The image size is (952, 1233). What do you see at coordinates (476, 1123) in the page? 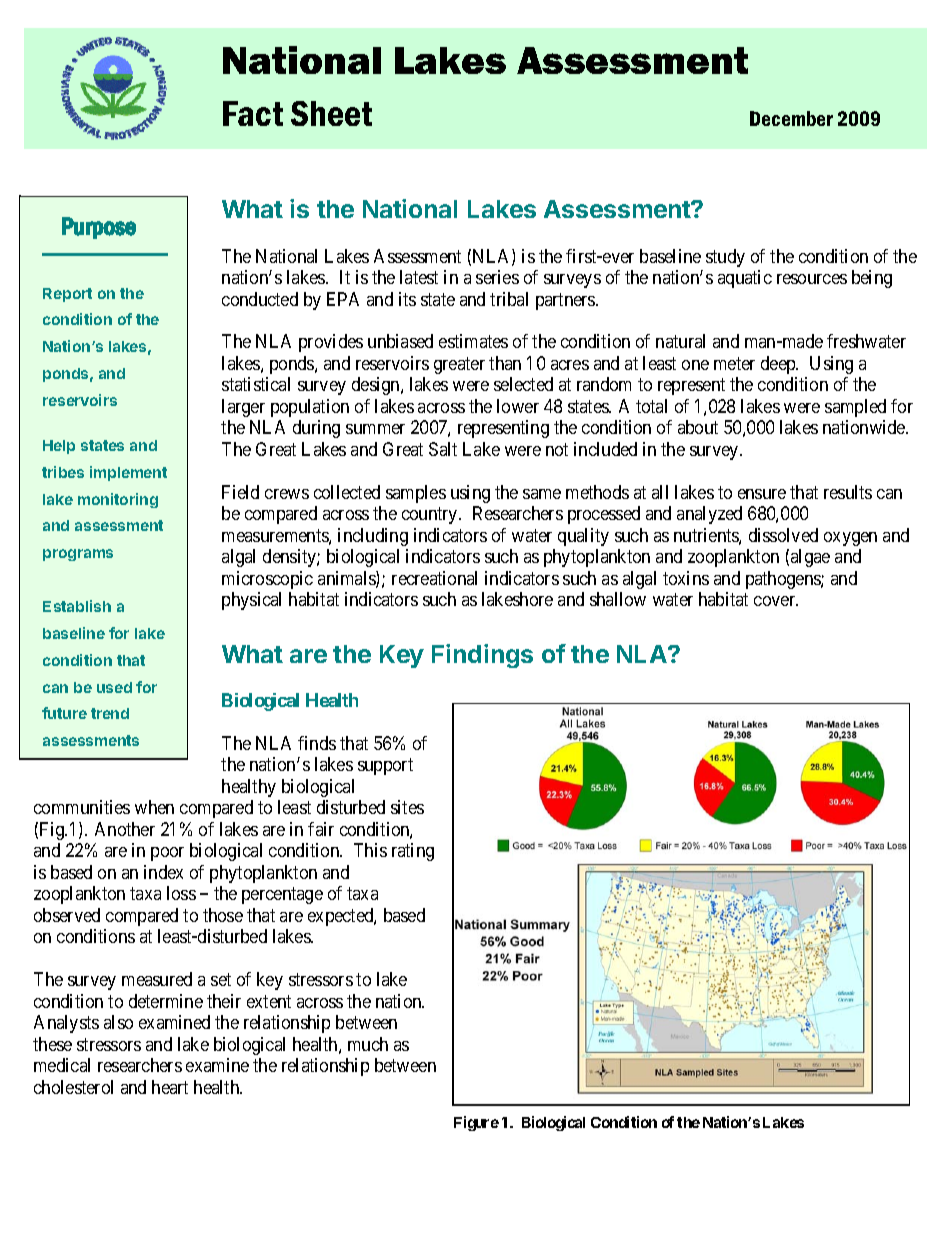
I see `Figure` at bounding box center [476, 1123].
